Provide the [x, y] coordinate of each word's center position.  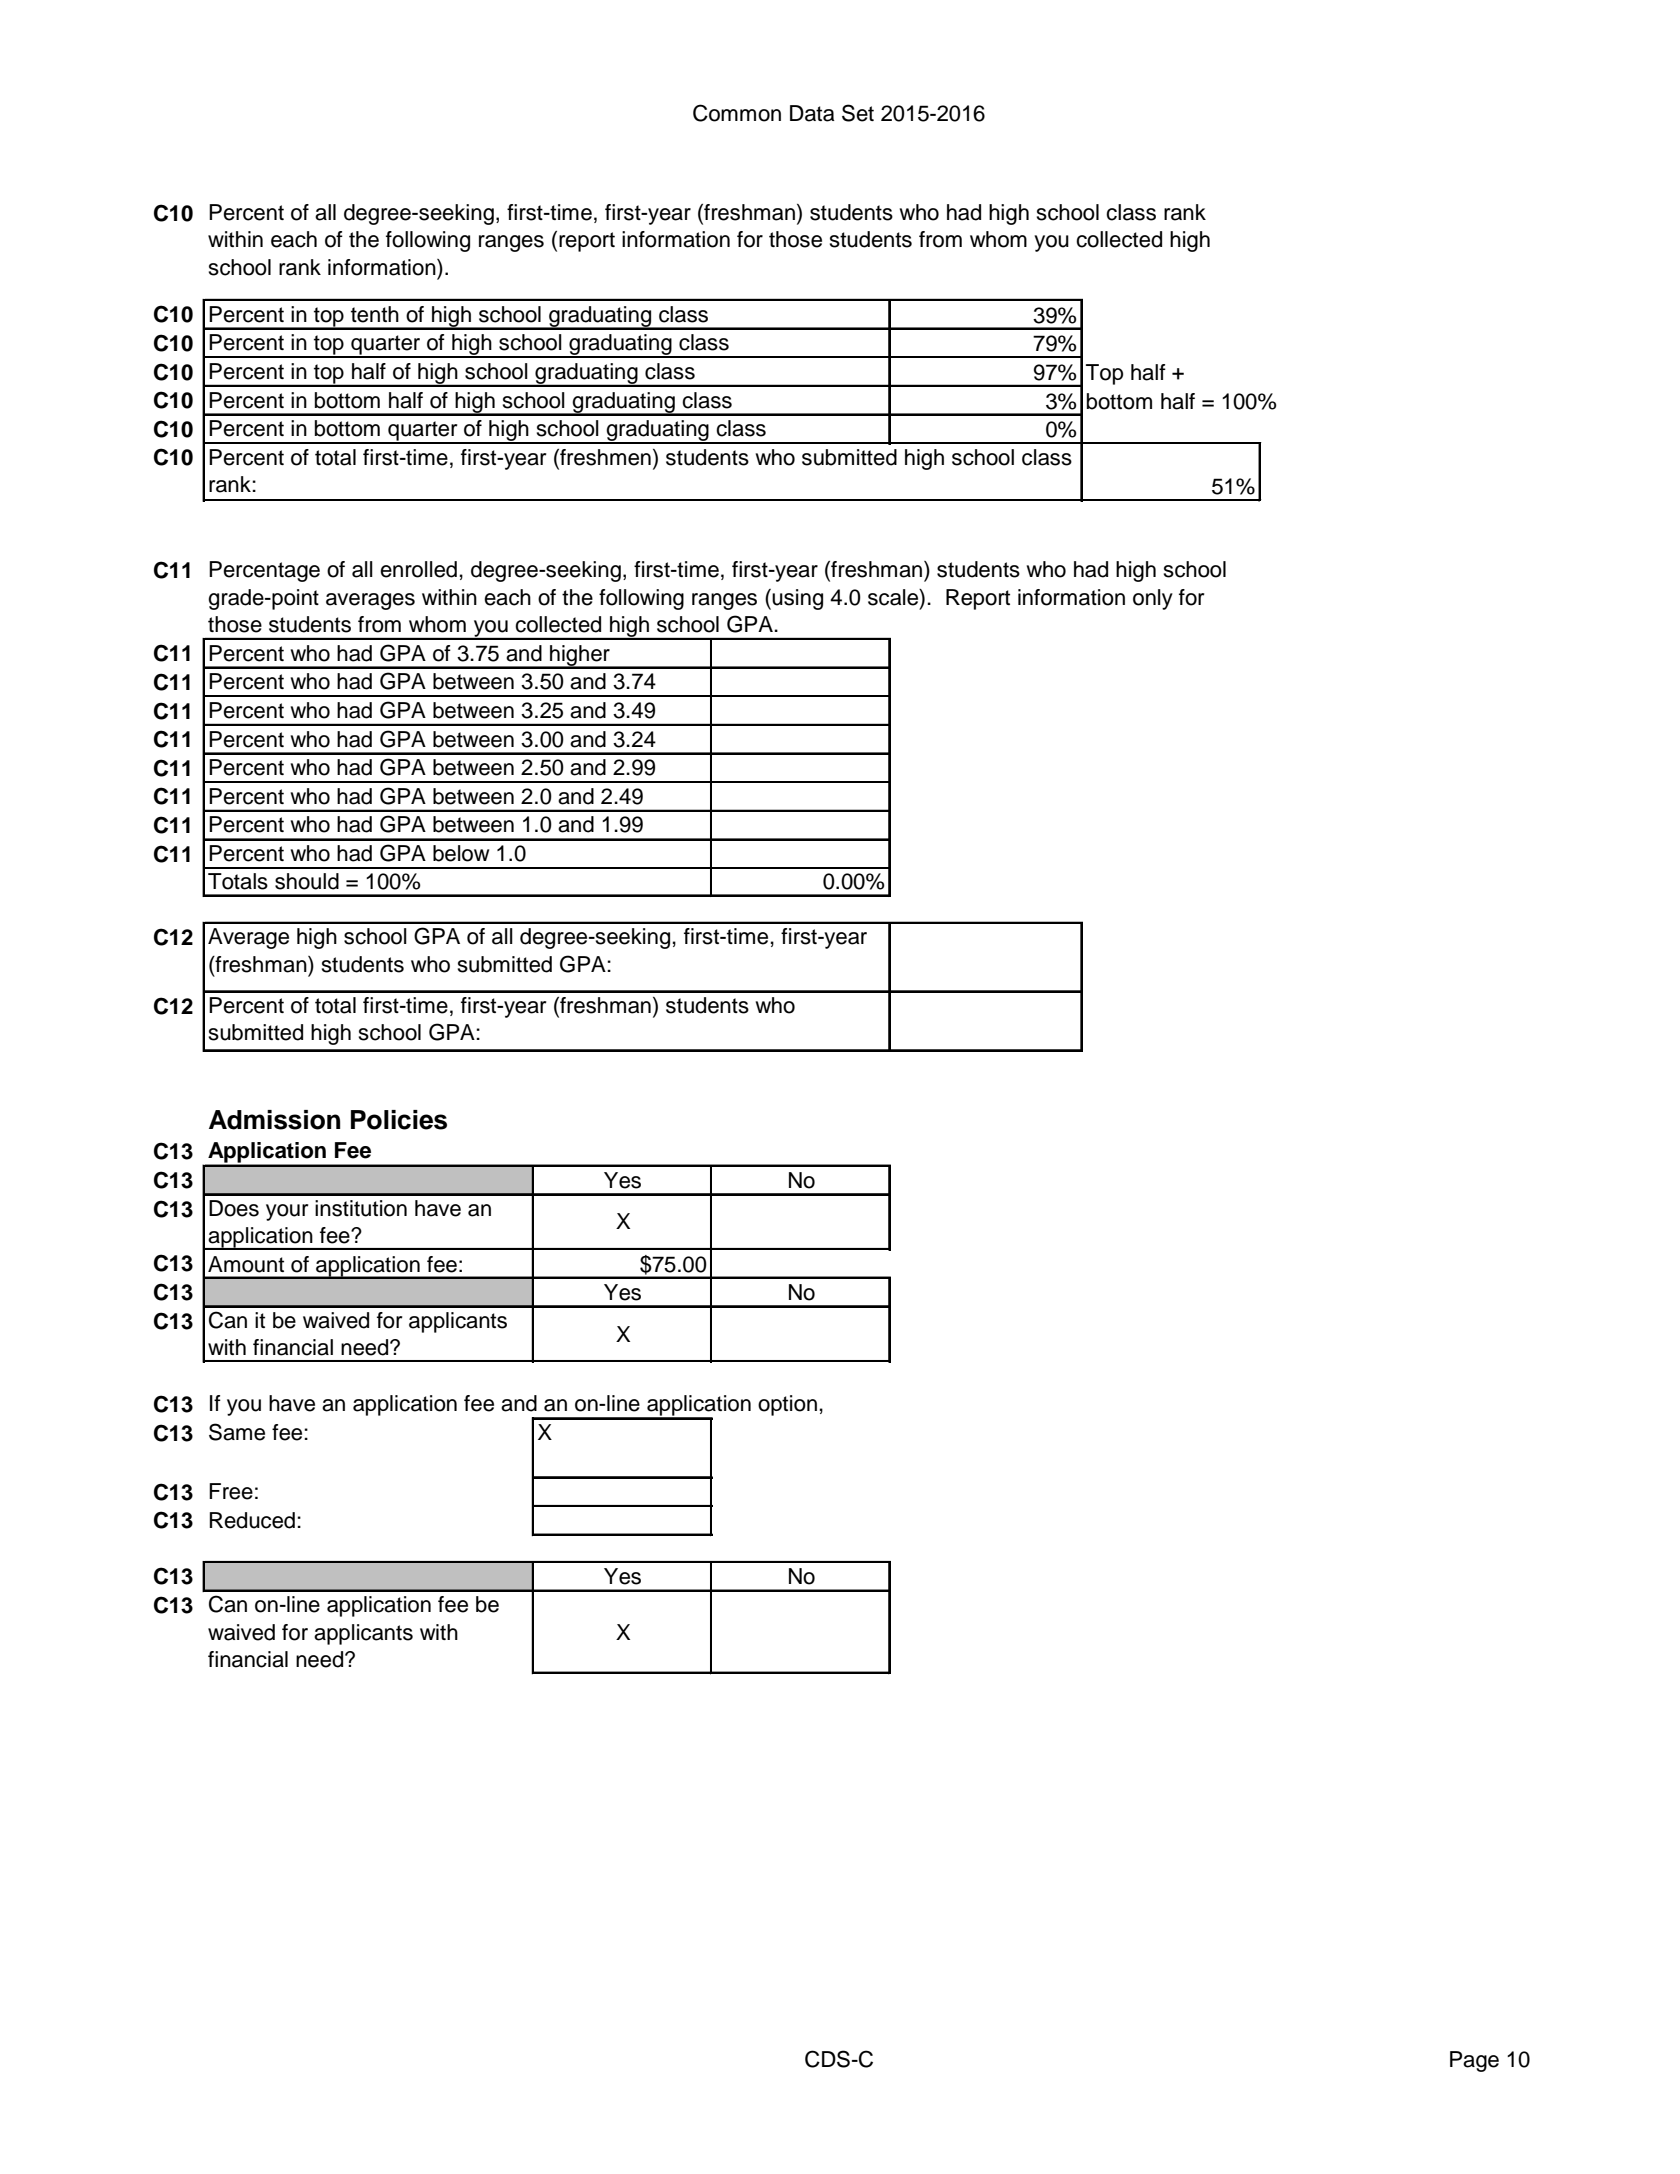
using [797, 599]
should [307, 881]
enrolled [418, 569]
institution [361, 1208]
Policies [399, 1120]
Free [231, 1491]
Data [812, 113]
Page [1474, 2061]
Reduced [252, 1520]
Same [237, 1432]
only [1153, 599]
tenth [375, 314]
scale [894, 597]
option [787, 1405]
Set [858, 113]
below [461, 853]
